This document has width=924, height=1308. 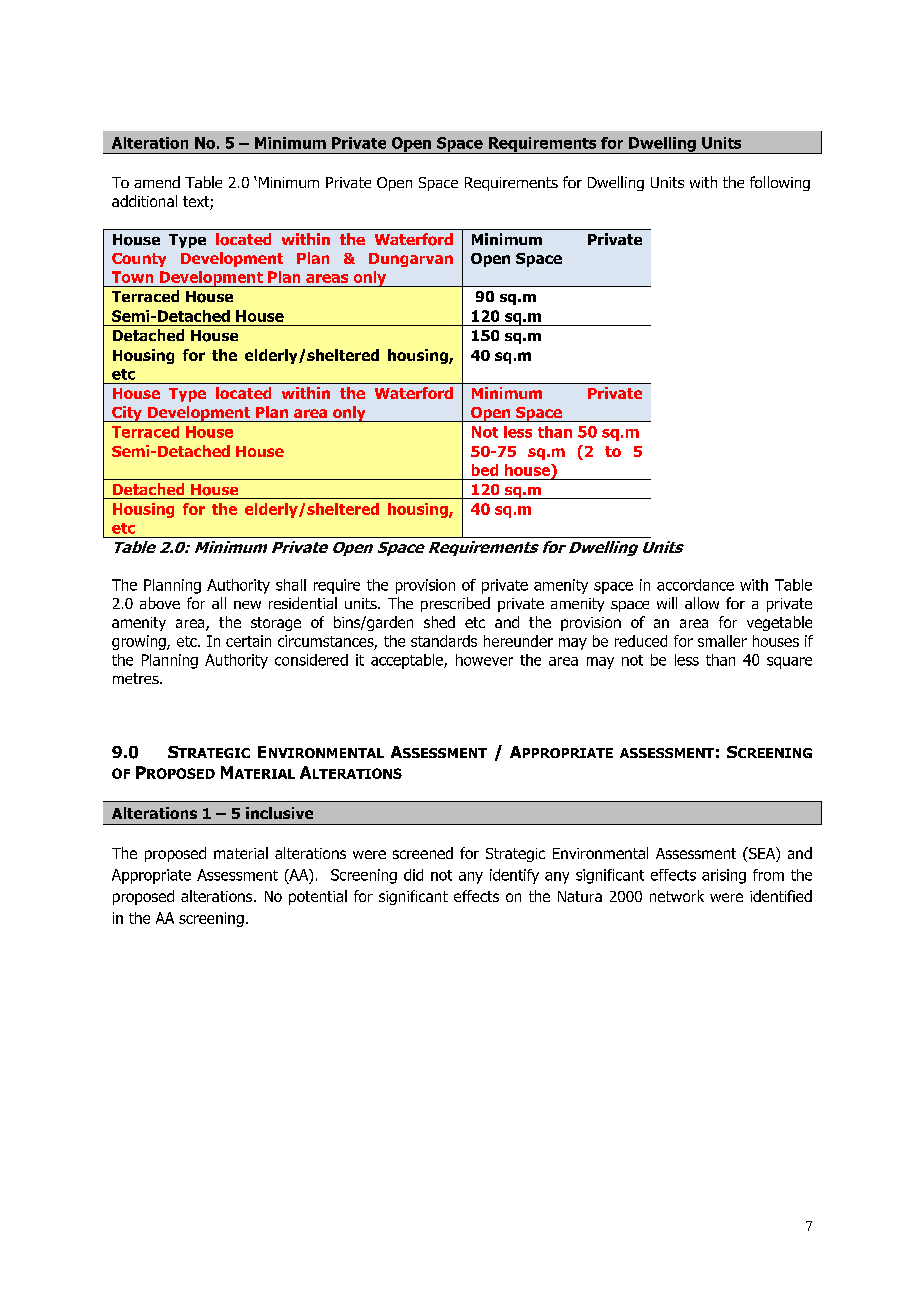 I want to click on amend, so click(x=157, y=182).
